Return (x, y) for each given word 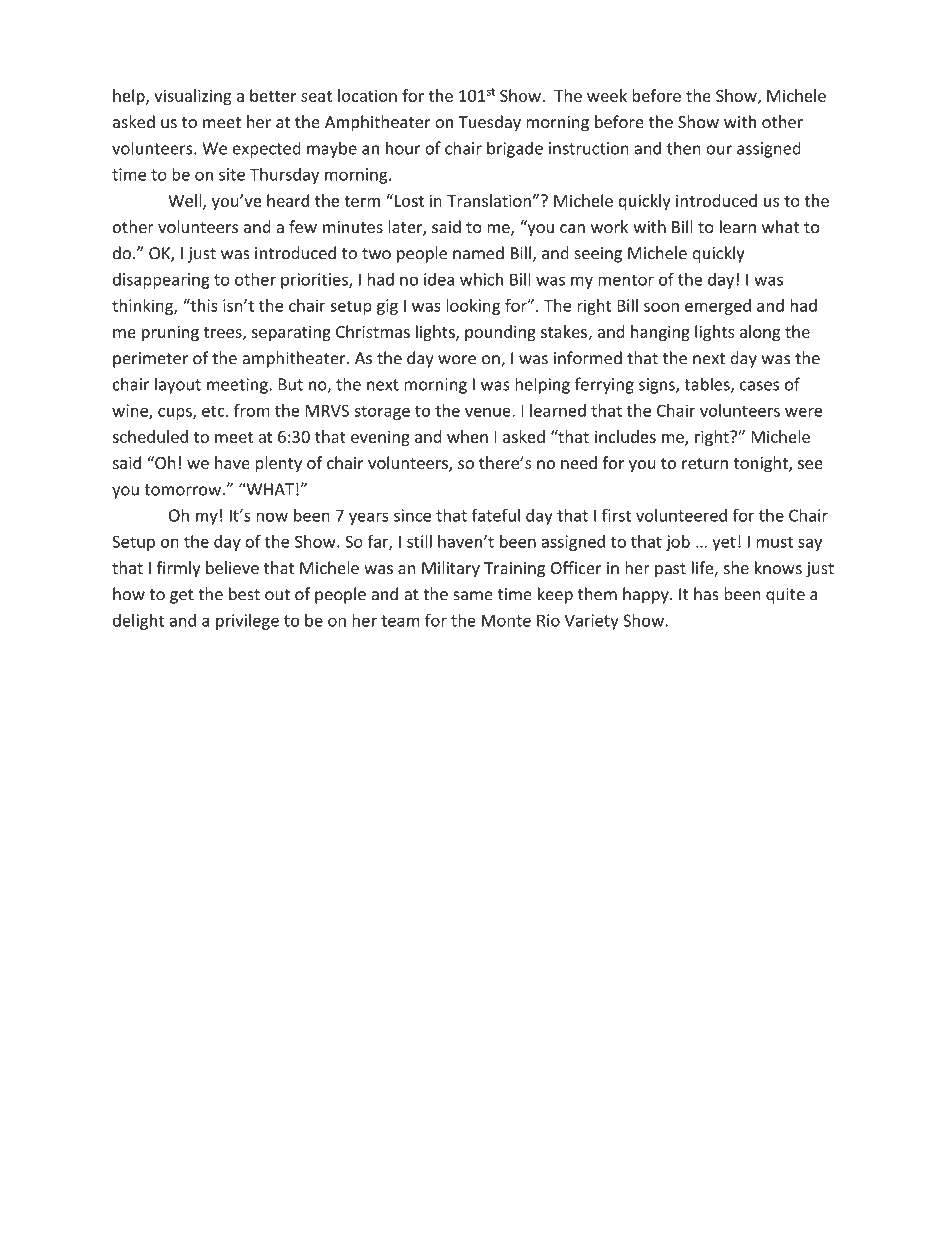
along (760, 333)
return (705, 463)
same (473, 596)
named (478, 253)
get (182, 596)
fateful (496, 515)
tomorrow (183, 490)
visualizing (193, 97)
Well (186, 201)
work (609, 226)
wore (457, 360)
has (706, 594)
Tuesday (490, 123)
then (684, 148)
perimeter (150, 360)
